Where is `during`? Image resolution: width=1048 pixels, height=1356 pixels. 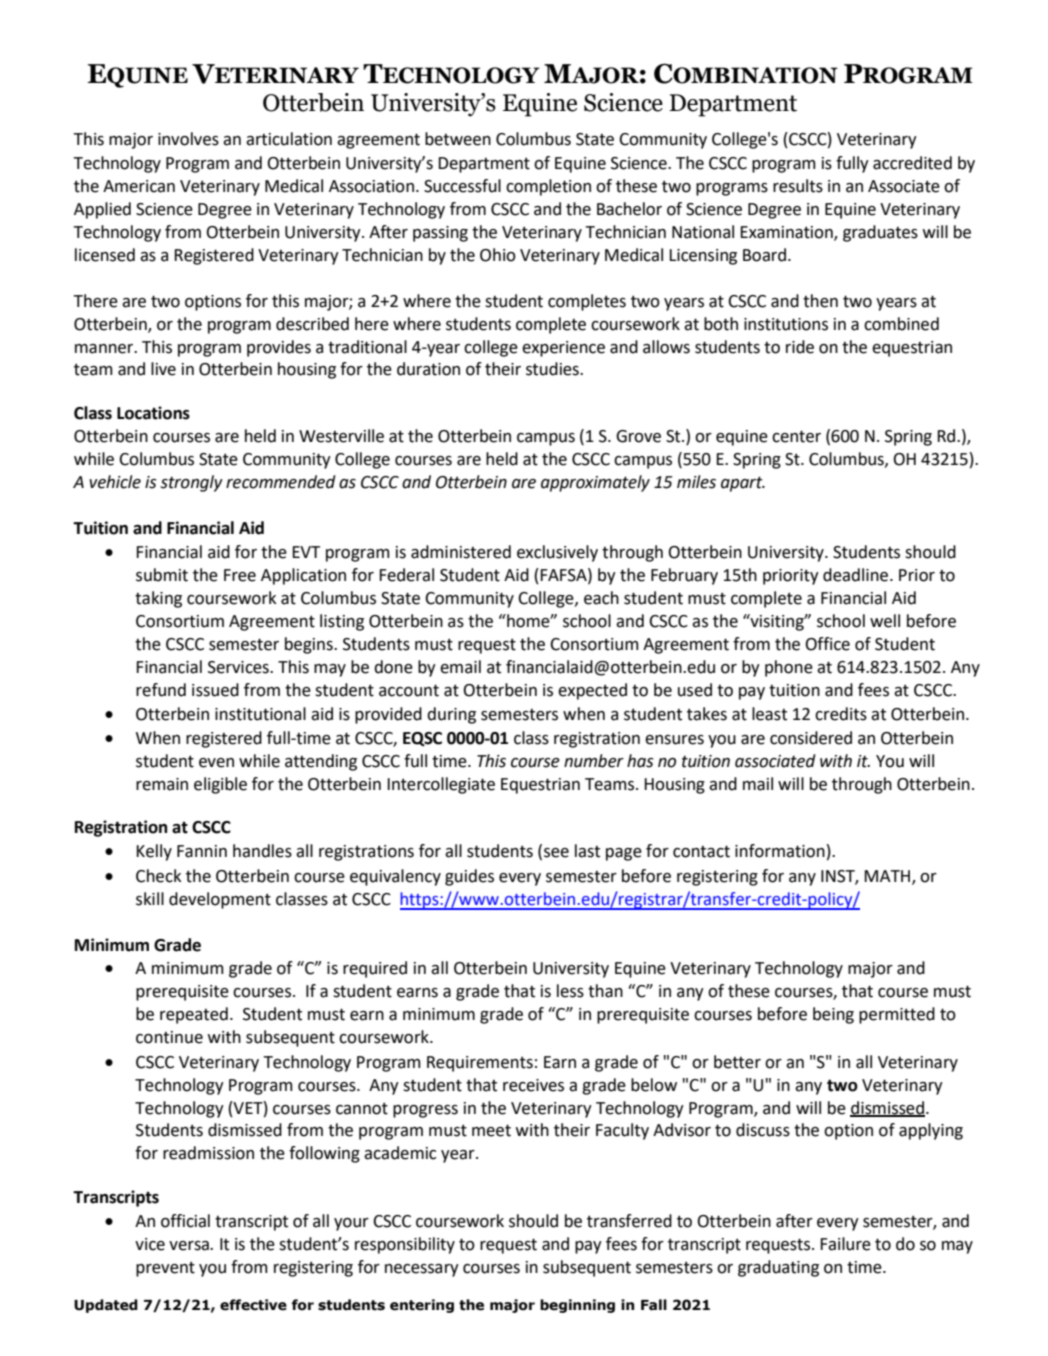 during is located at coordinates (451, 715).
